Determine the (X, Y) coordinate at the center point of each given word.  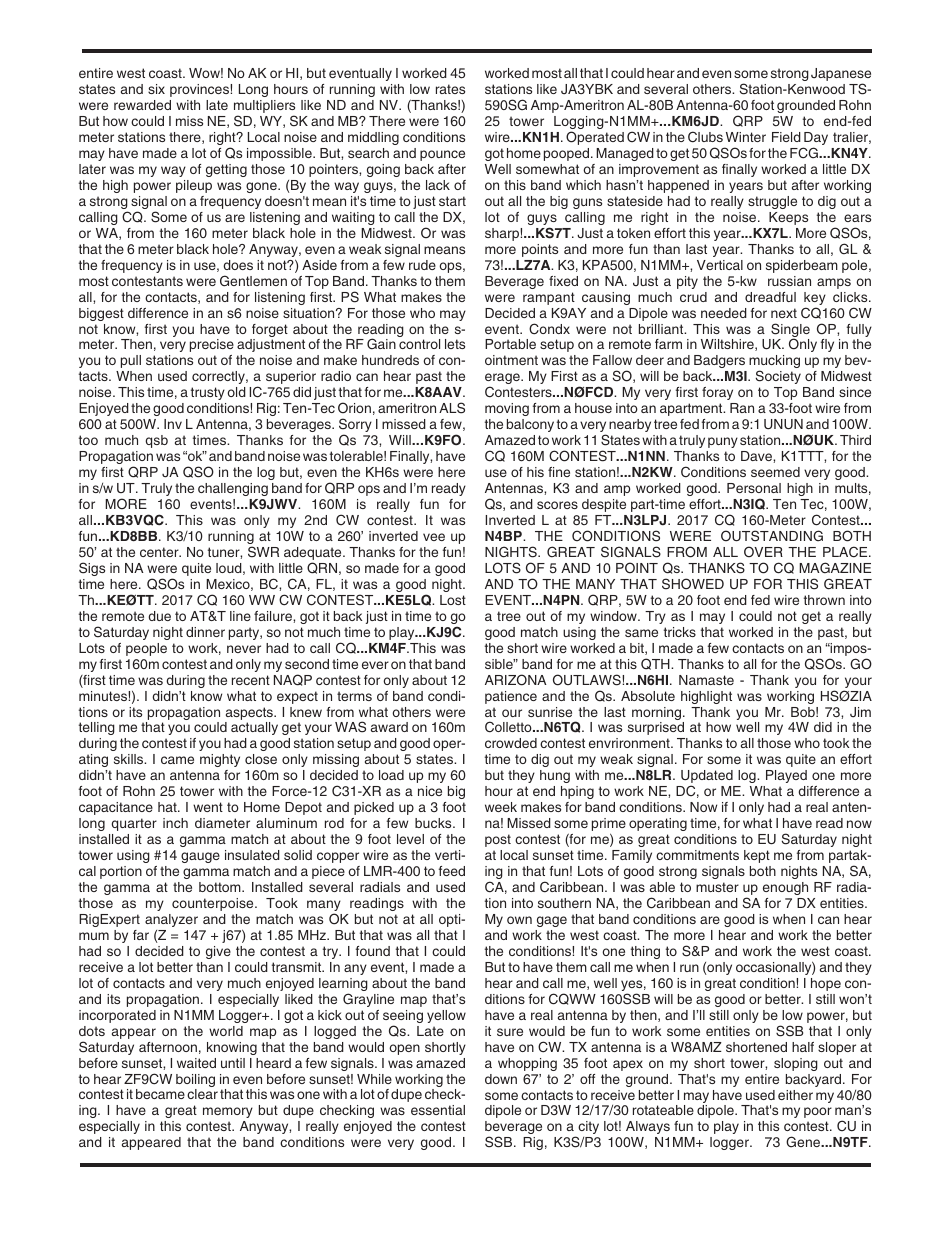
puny (723, 442)
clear (202, 1094)
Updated (707, 778)
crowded (511, 743)
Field (786, 137)
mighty (220, 760)
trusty (208, 393)
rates (450, 89)
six (156, 89)
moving (507, 409)
